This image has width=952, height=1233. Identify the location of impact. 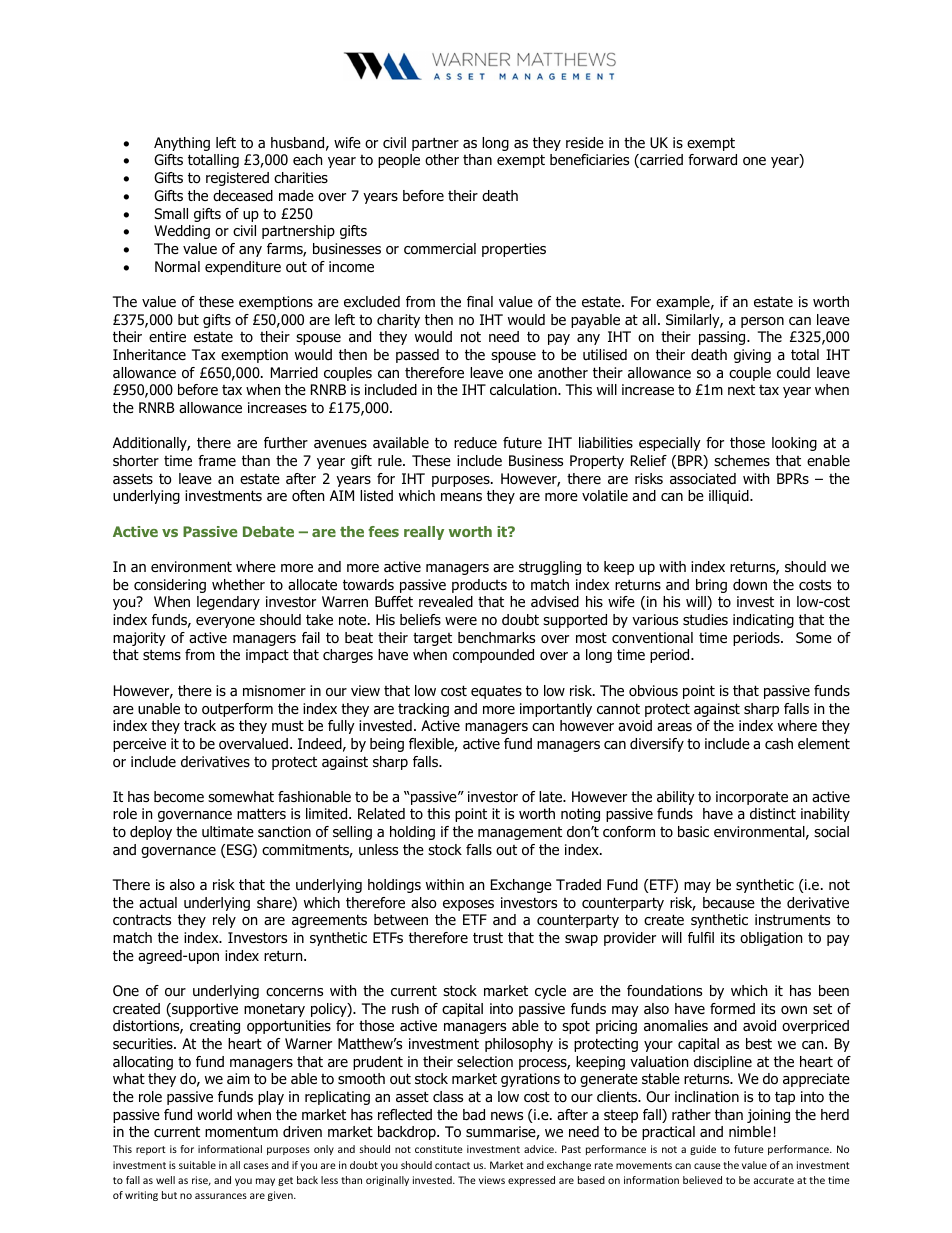
(267, 656).
